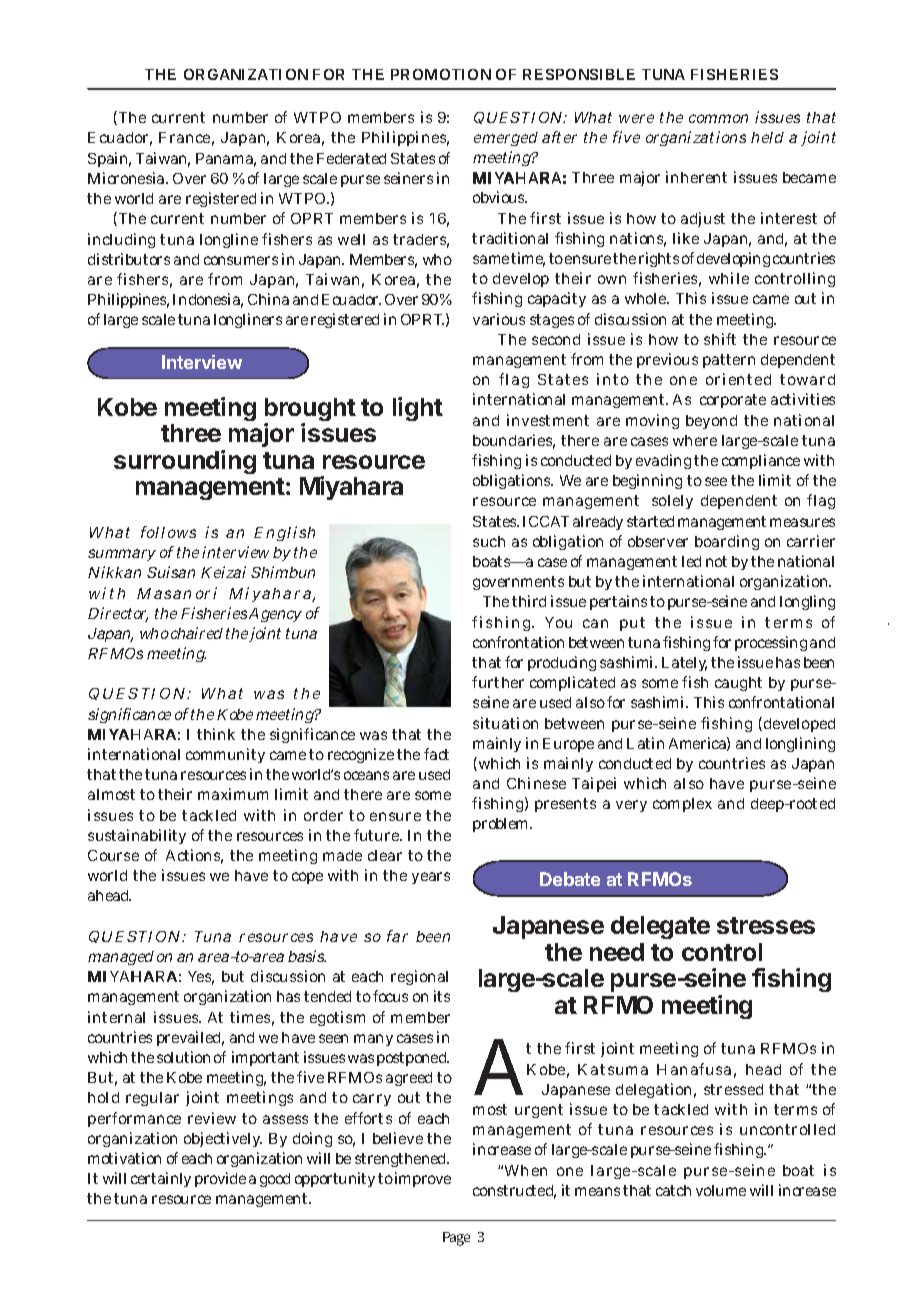  I want to click on certainly, so click(161, 1179).
